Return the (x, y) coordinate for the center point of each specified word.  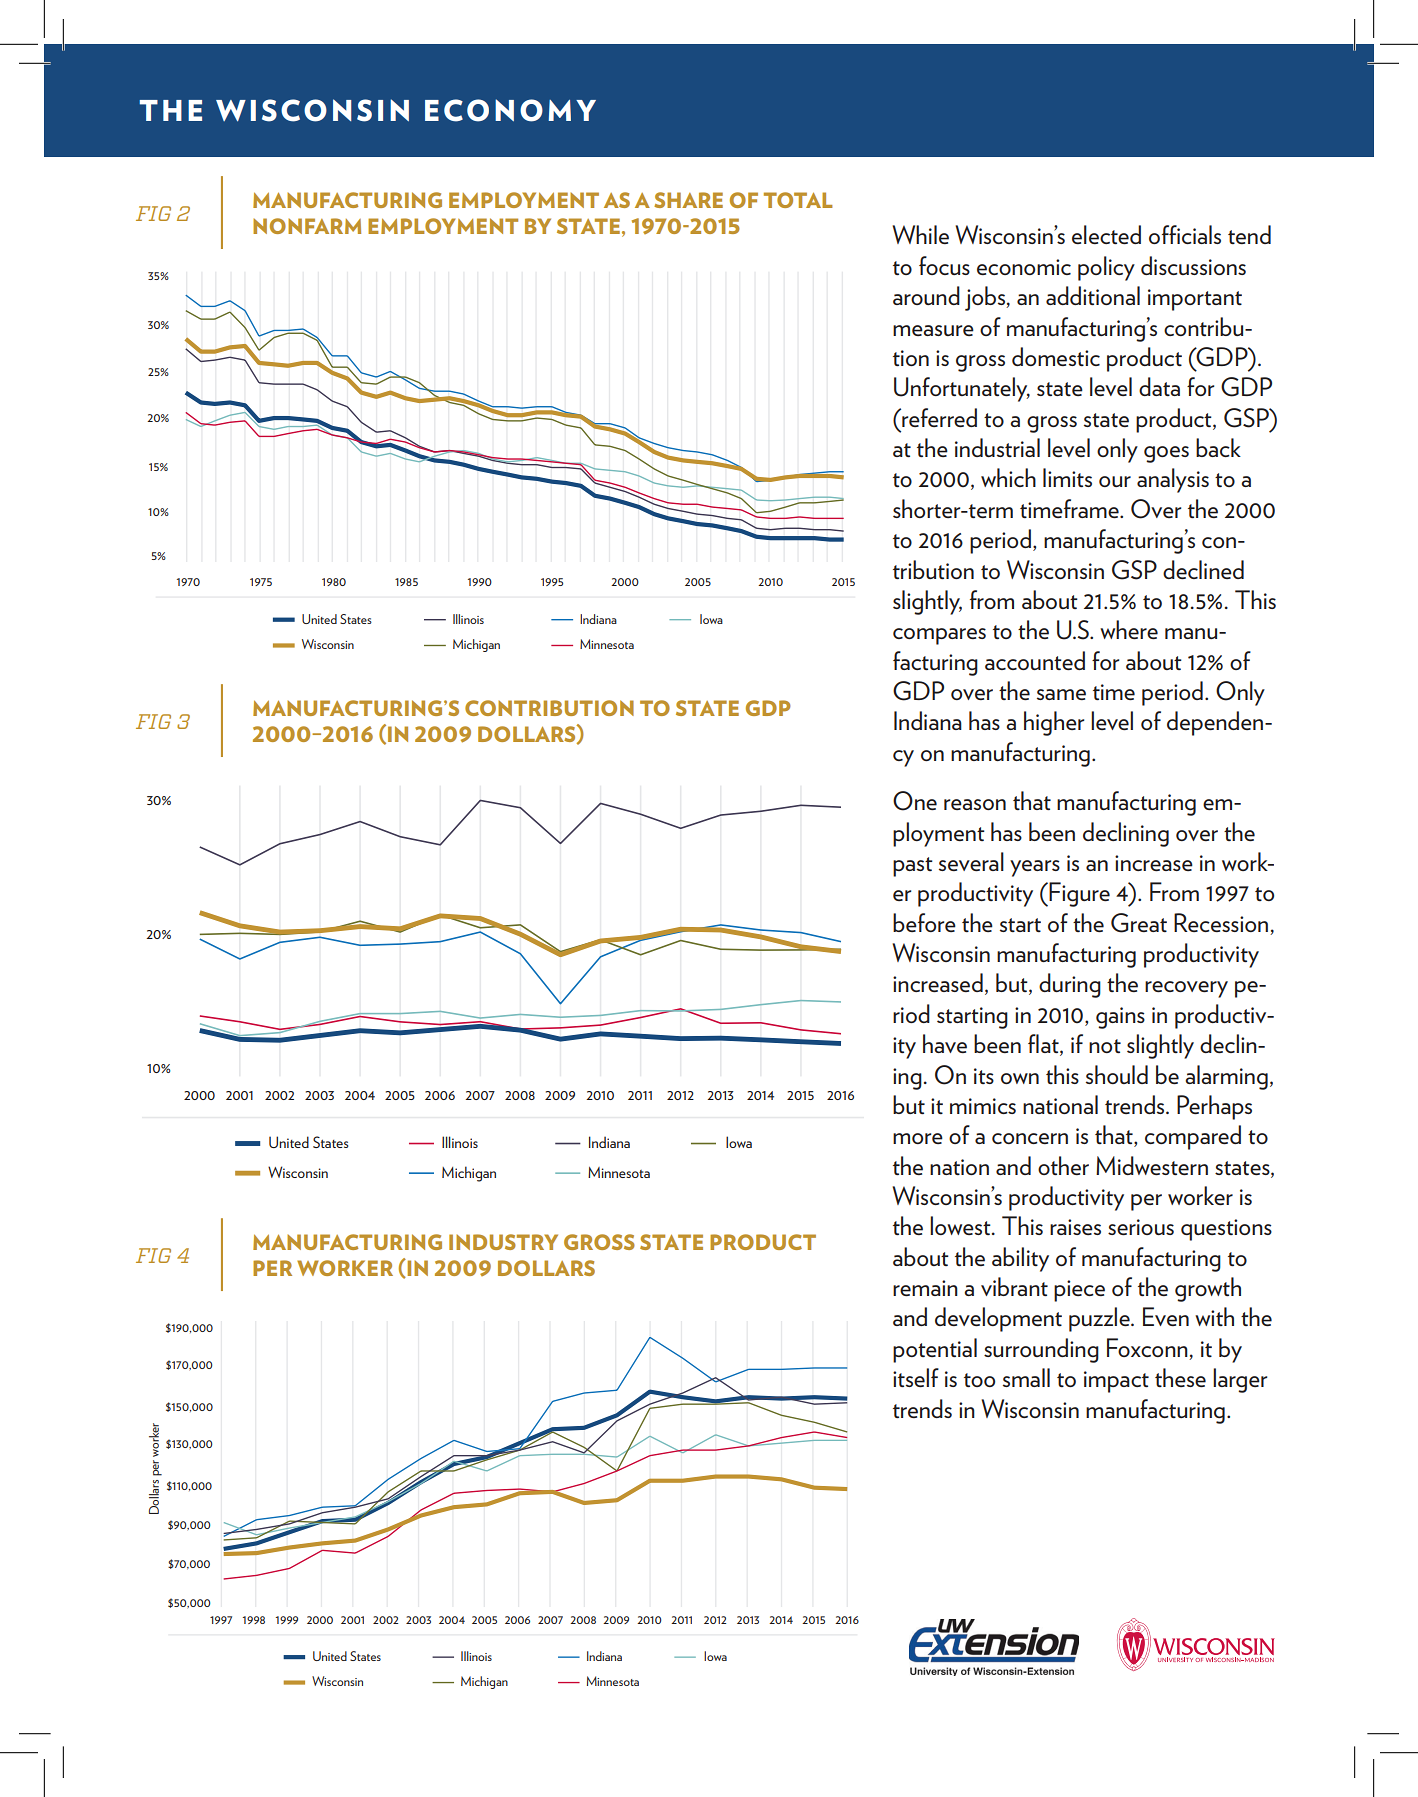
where (1129, 629)
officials (1185, 234)
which (1008, 477)
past (913, 867)
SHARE (688, 200)
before (924, 922)
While (920, 234)
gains (1120, 1018)
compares (939, 636)
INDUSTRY (503, 1242)
